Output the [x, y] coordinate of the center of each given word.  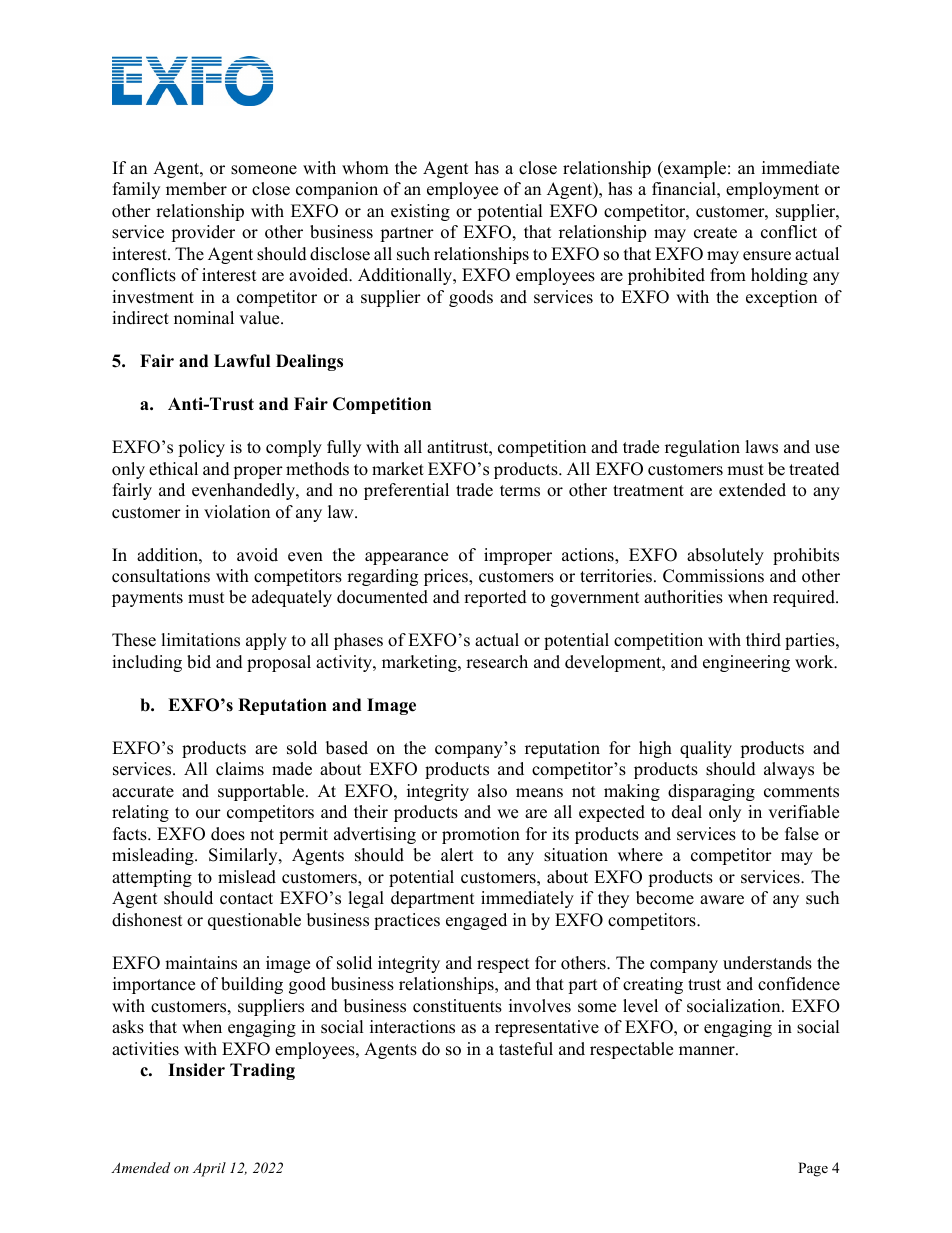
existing [420, 212]
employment [772, 190]
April [209, 1169]
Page [813, 1169]
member [196, 189]
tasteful [526, 1049]
